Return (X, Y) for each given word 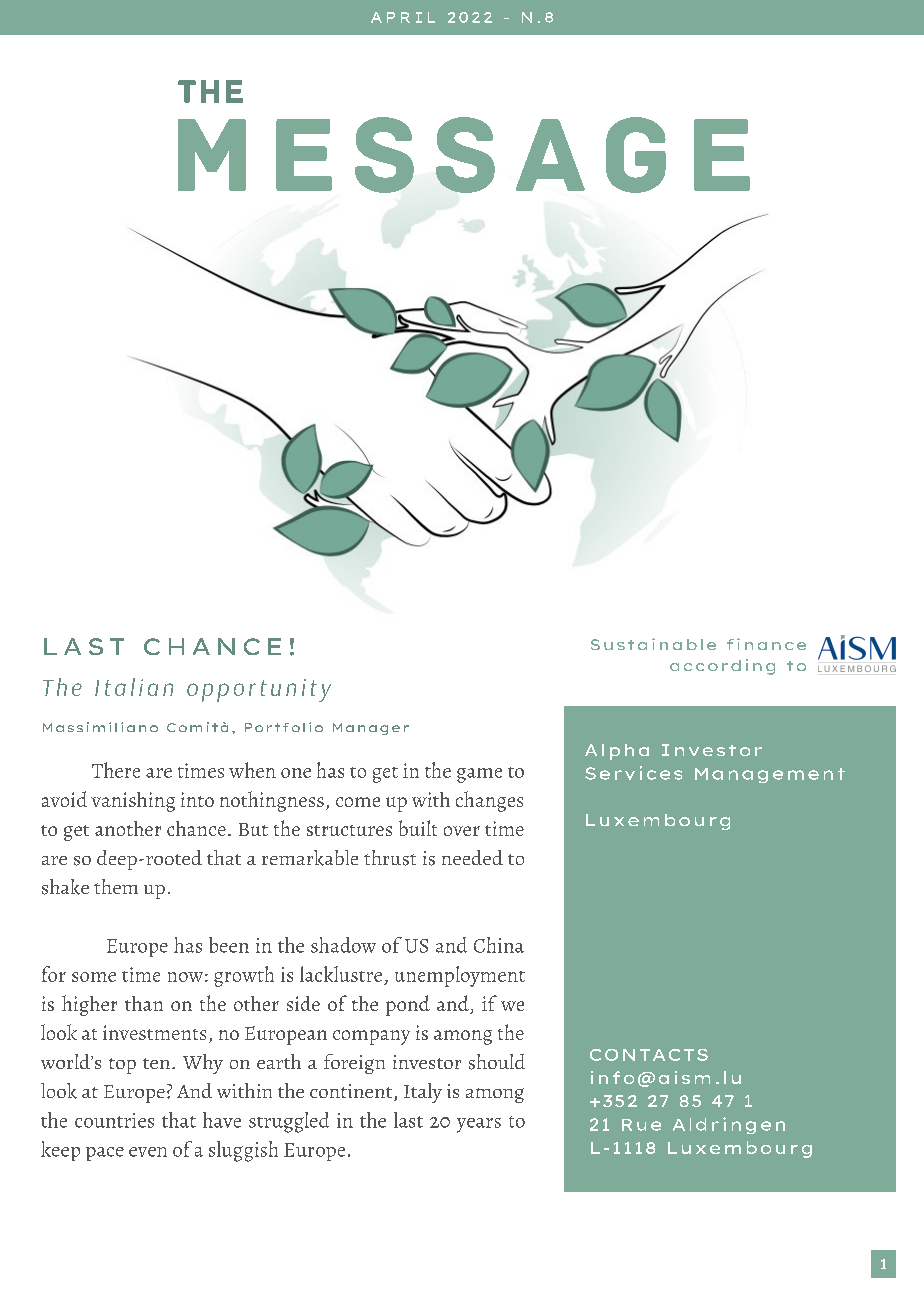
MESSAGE (464, 155)
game (479, 775)
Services (633, 773)
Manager (371, 729)
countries (114, 1120)
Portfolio (284, 727)
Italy (423, 1093)
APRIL (403, 17)
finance (766, 644)
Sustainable (653, 644)
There (116, 770)
